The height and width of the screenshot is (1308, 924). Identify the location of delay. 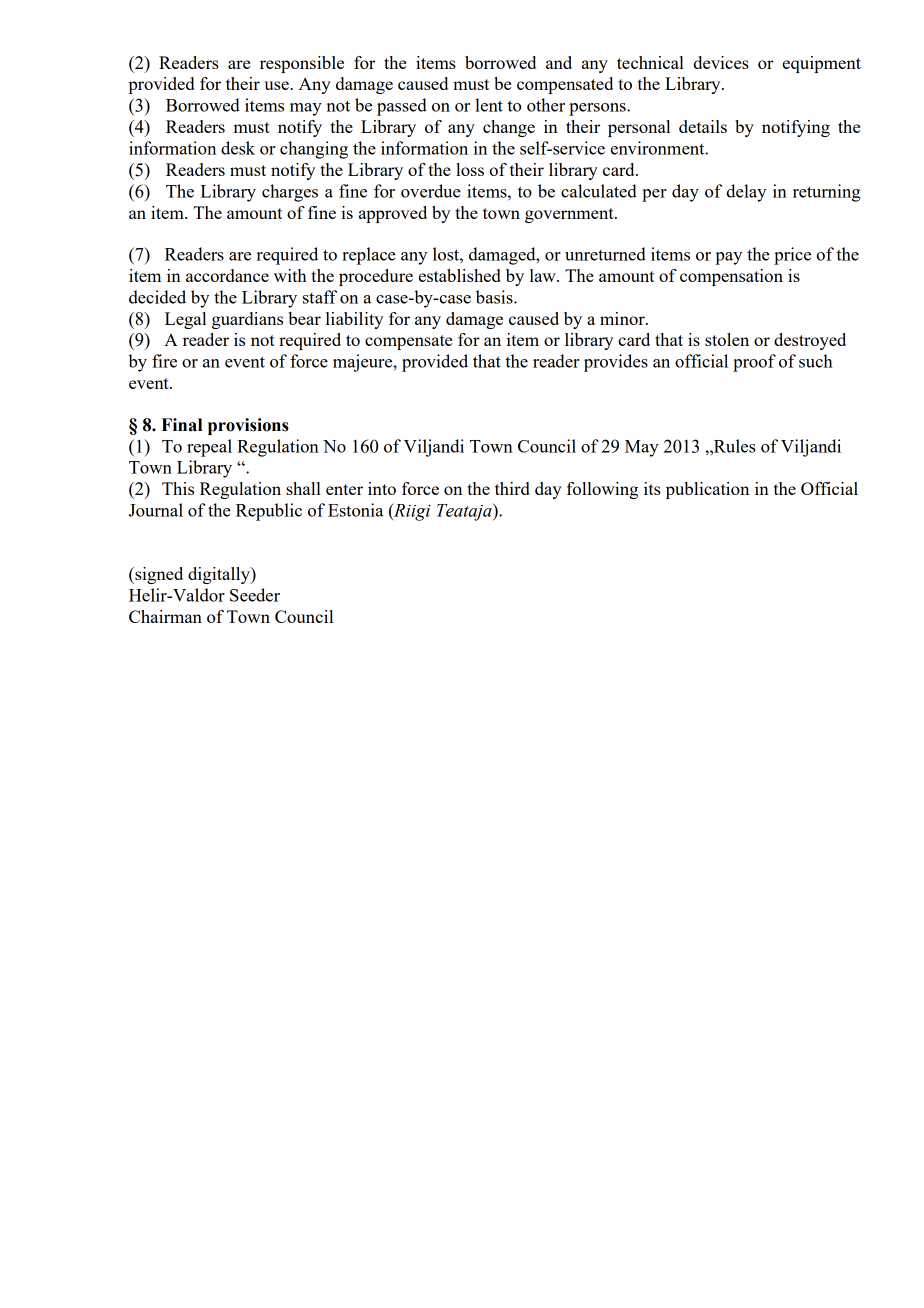
(746, 193).
